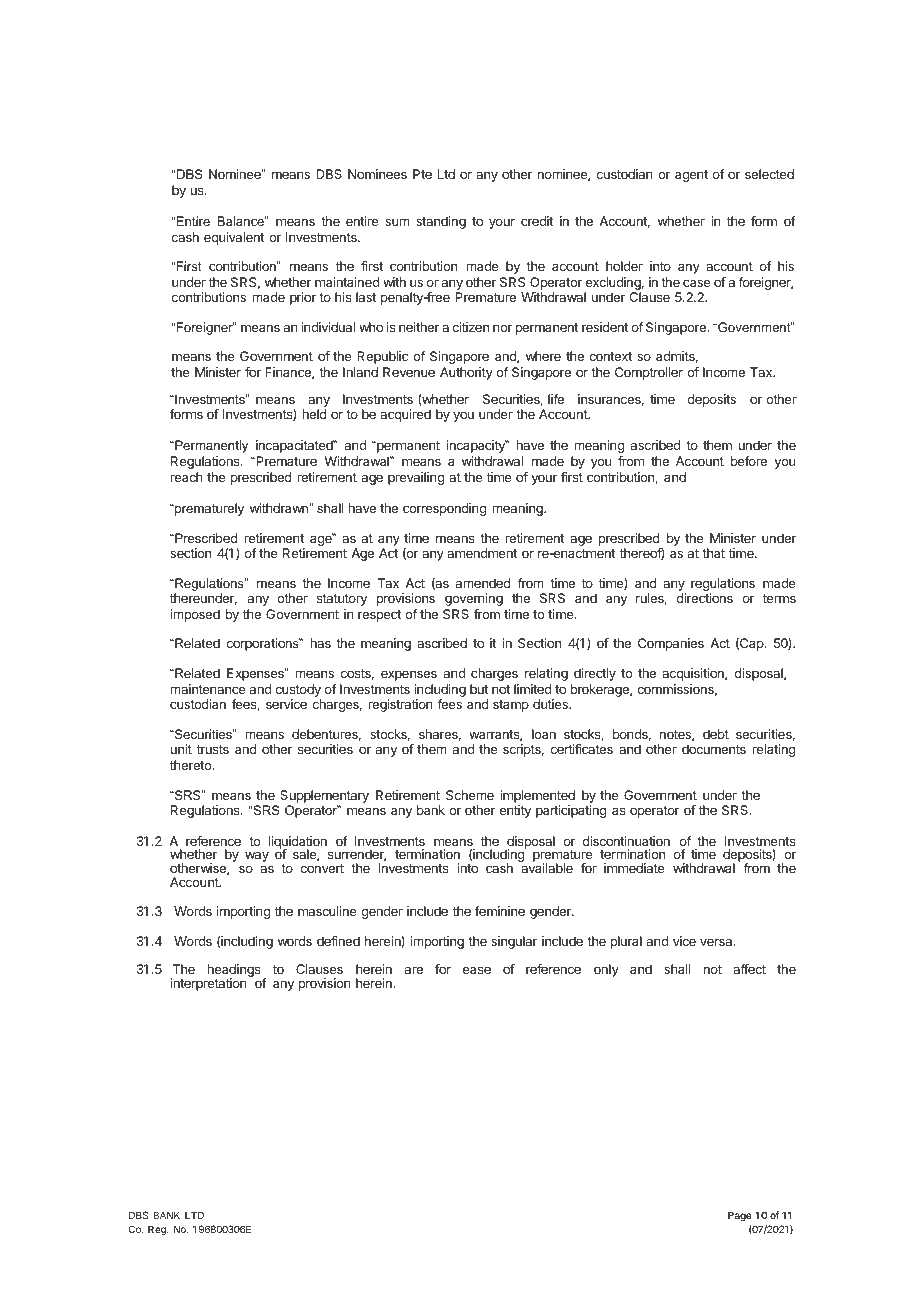  I want to click on equivalent, so click(234, 238).
